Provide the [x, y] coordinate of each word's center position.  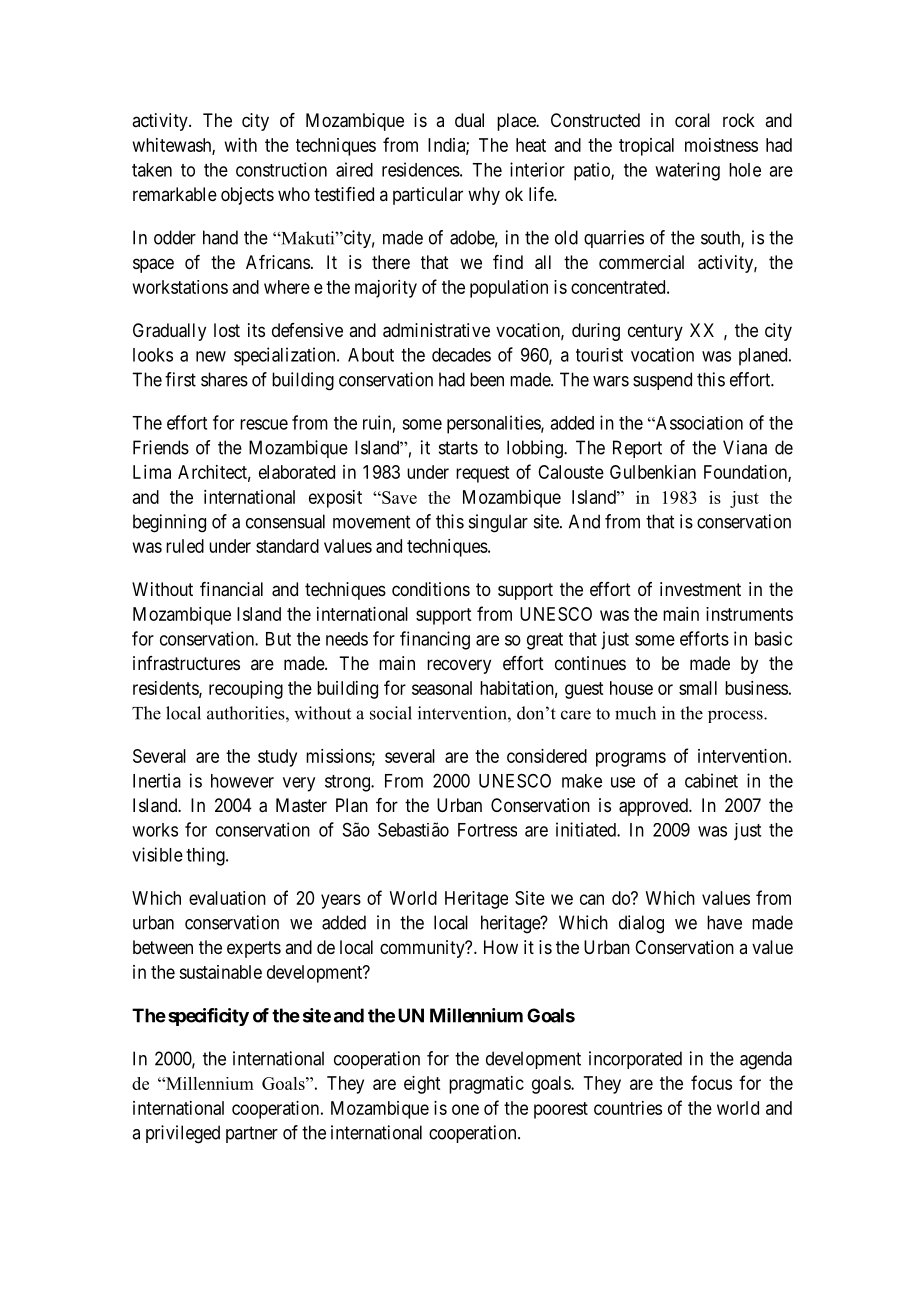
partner [252, 1134]
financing [435, 640]
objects [247, 196]
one [465, 1109]
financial [231, 589]
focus [711, 1082]
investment [700, 589]
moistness [721, 145]
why [484, 196]
